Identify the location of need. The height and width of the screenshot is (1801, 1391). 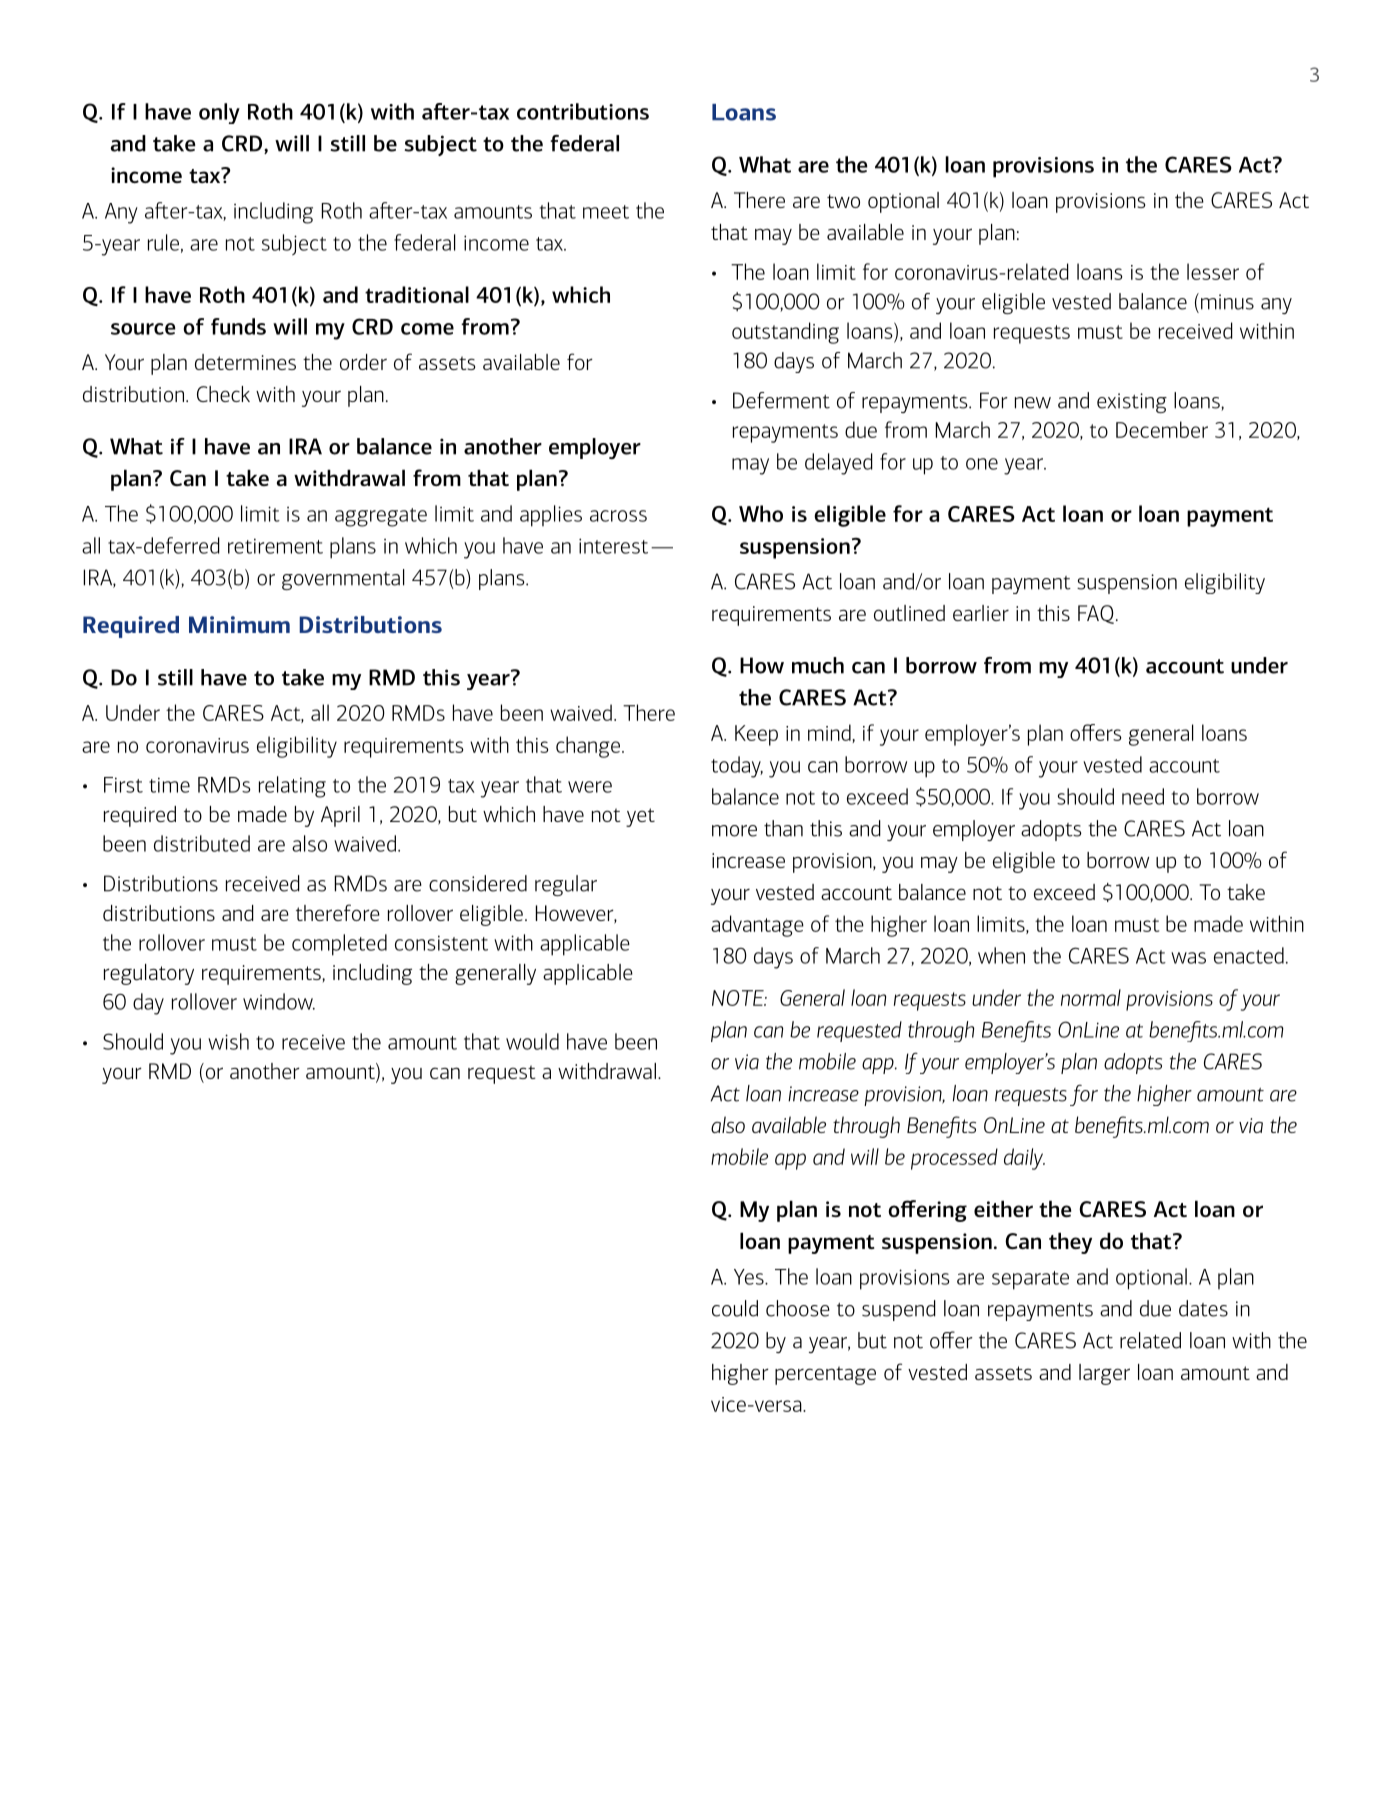
(1143, 796).
